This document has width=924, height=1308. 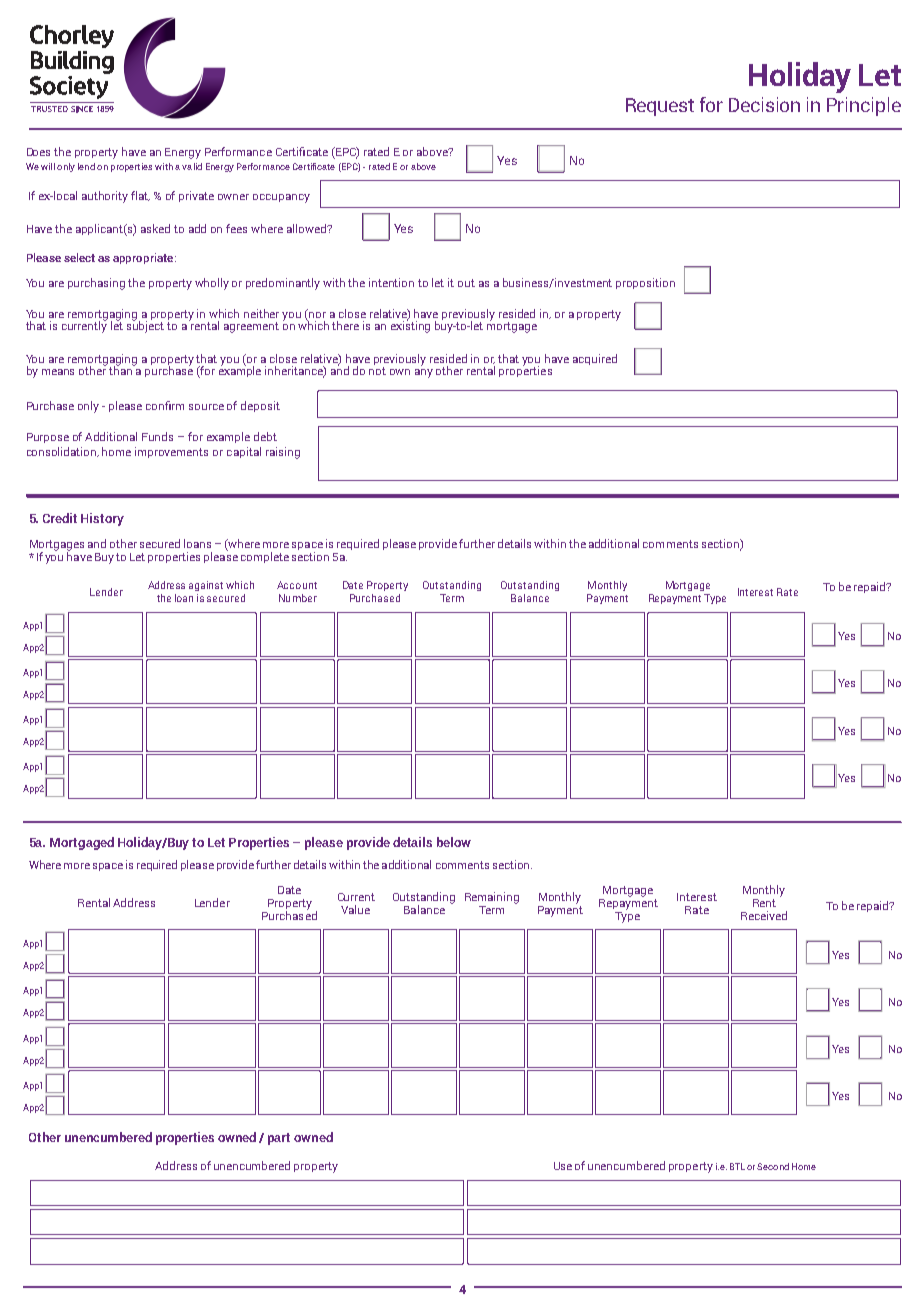 What do you see at coordinates (279, 1139) in the document?
I see `part` at bounding box center [279, 1139].
